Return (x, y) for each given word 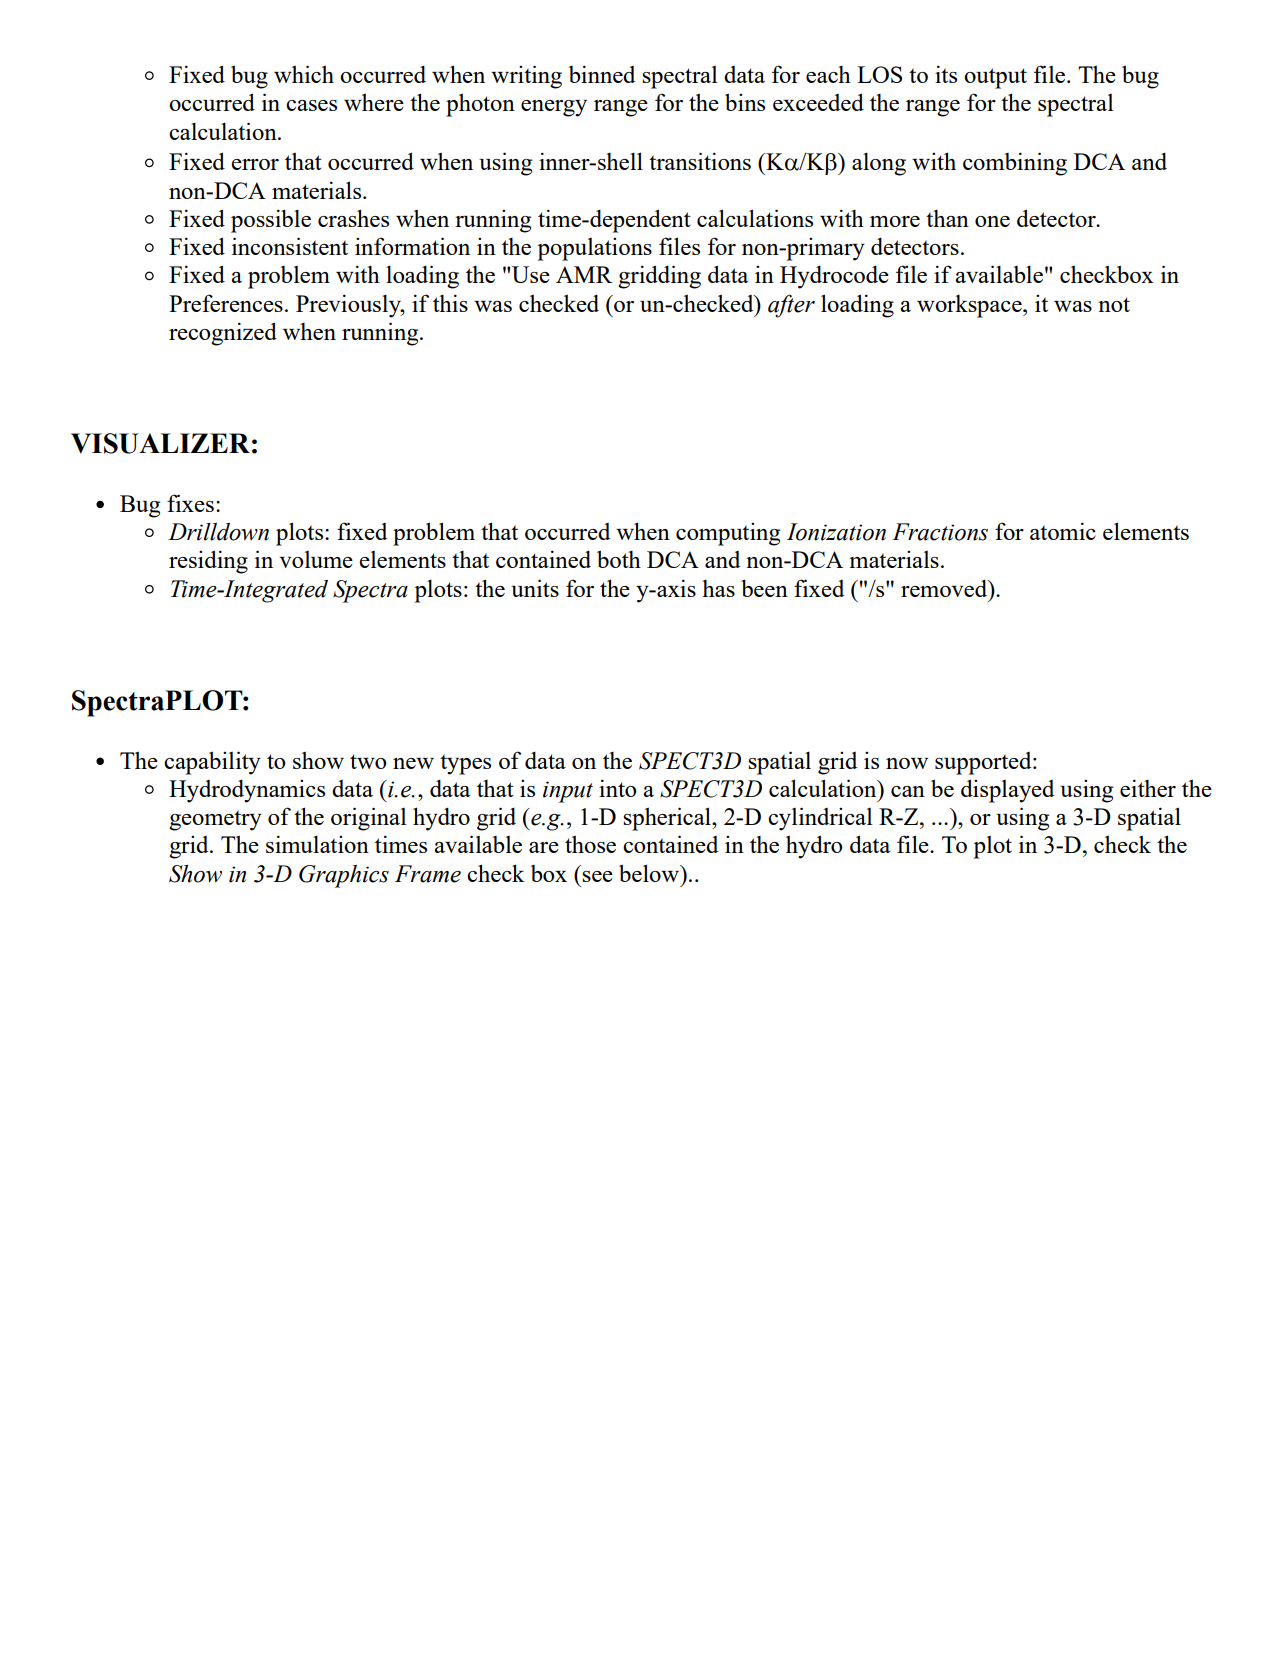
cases (311, 105)
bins (745, 102)
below (650, 873)
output (995, 78)
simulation (317, 844)
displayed (1007, 791)
